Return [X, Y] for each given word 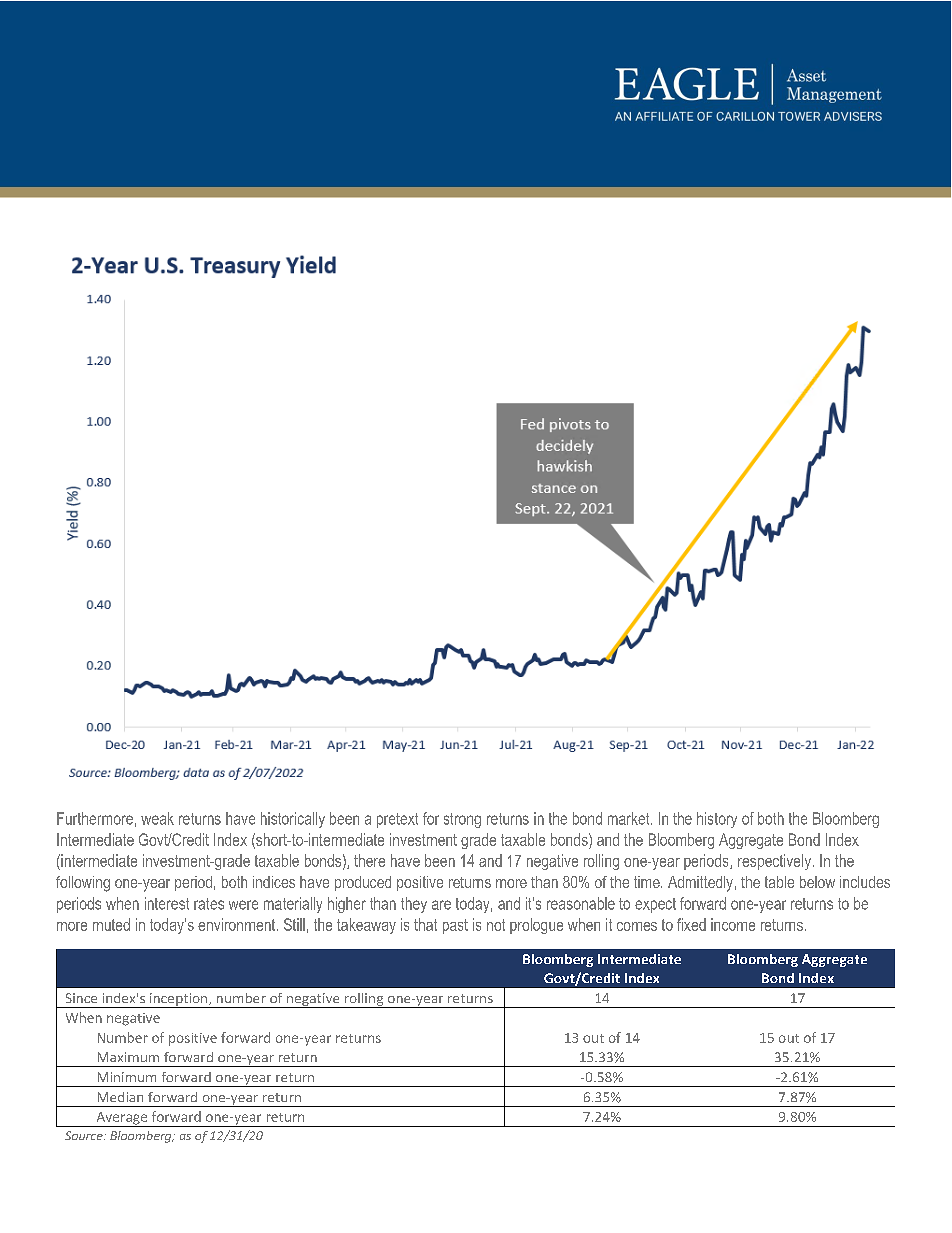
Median [120, 1097]
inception [179, 1000]
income [733, 924]
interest [167, 903]
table [779, 882]
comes [637, 926]
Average [122, 1119]
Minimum [127, 1077]
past [455, 926]
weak [157, 818]
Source [85, 1135]
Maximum [128, 1057]
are [441, 905]
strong [462, 820]
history [717, 820]
